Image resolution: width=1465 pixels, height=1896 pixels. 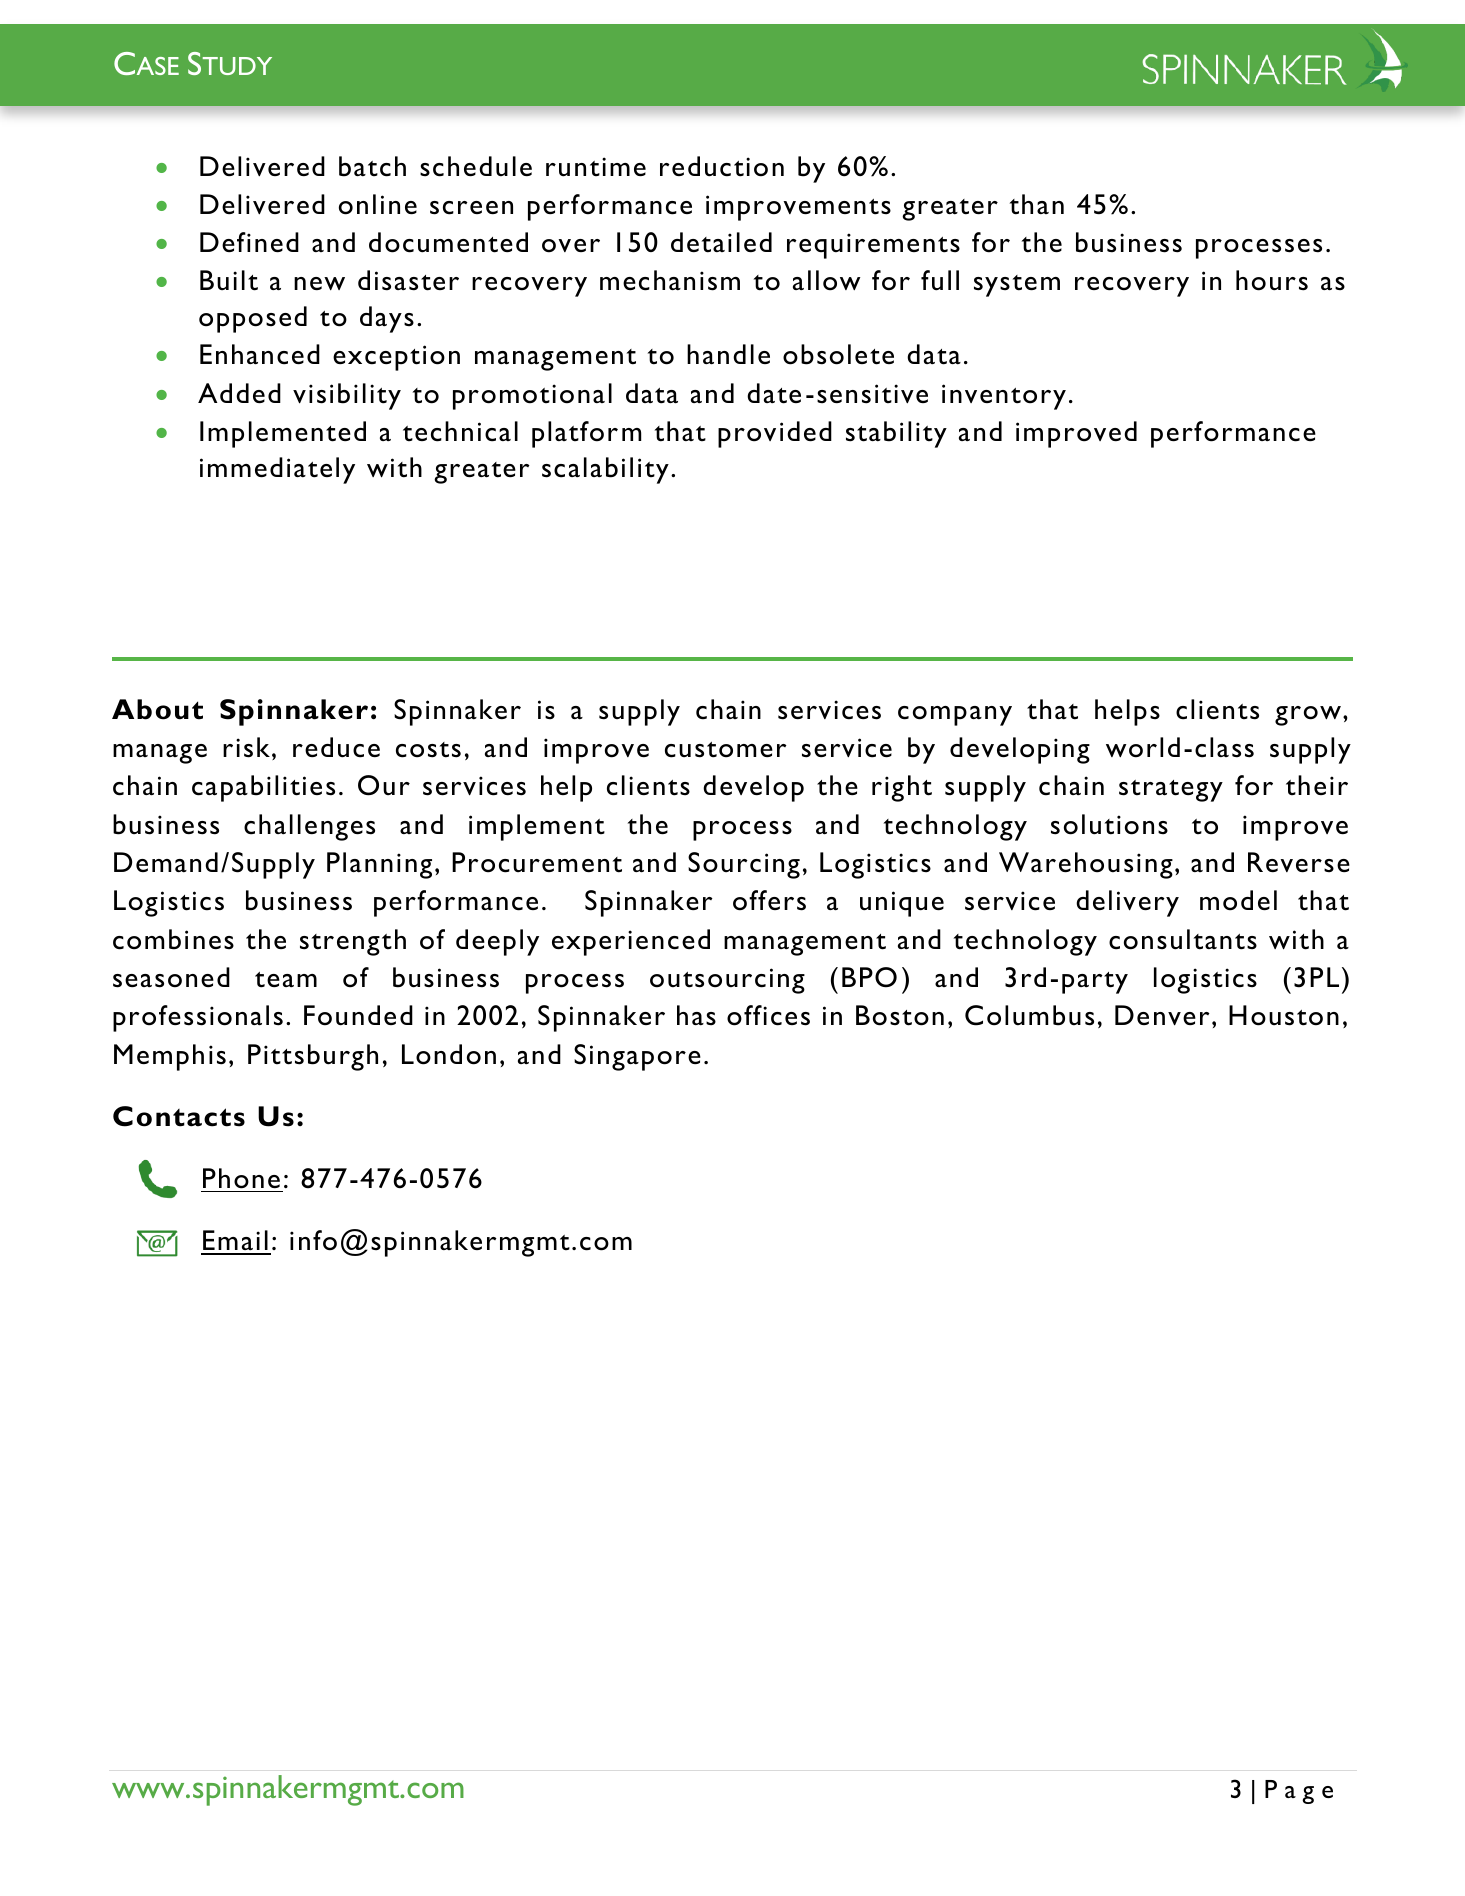 I want to click on than, so click(x=1037, y=204).
